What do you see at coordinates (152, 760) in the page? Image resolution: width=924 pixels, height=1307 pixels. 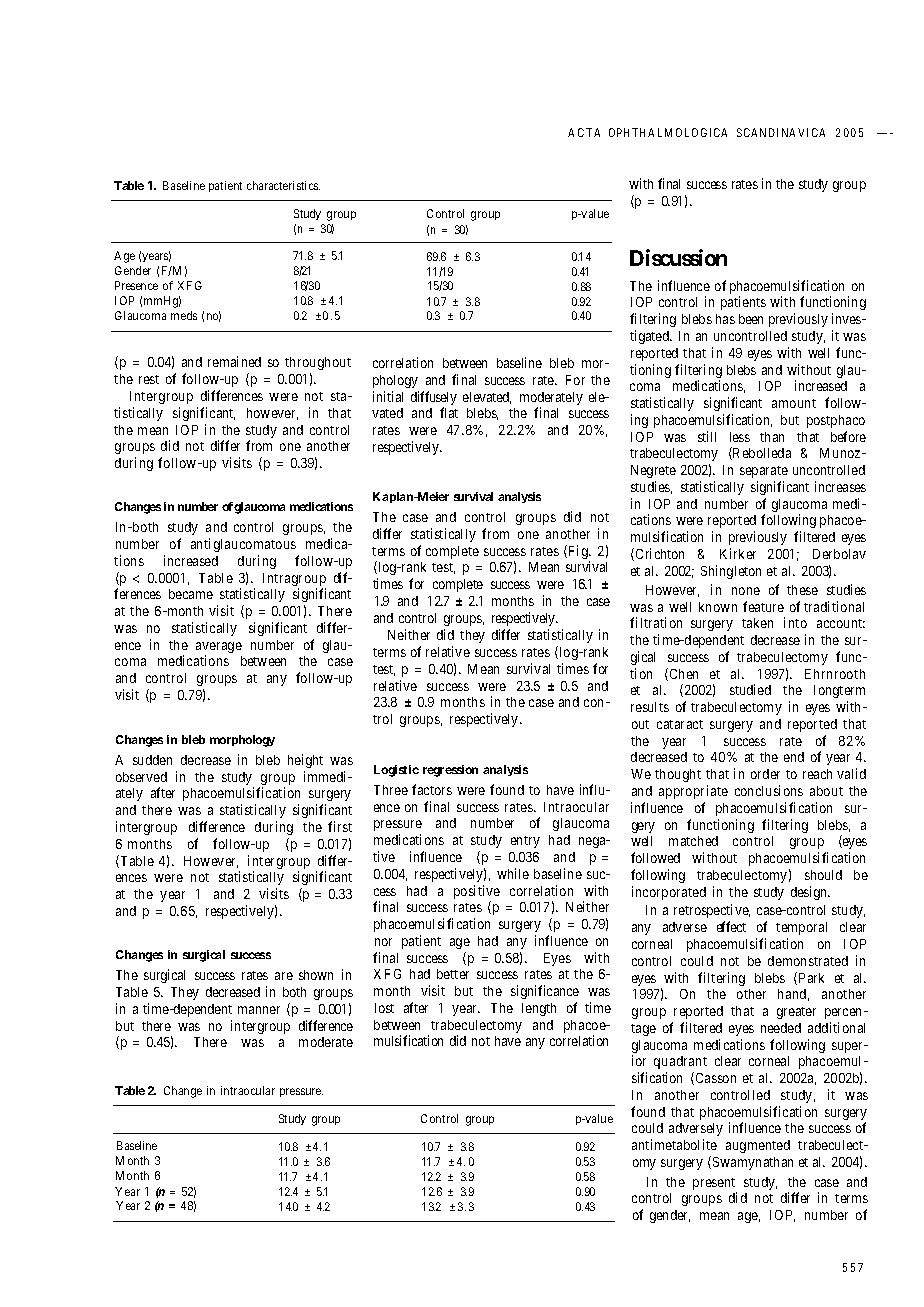 I see `sudden` at bounding box center [152, 760].
